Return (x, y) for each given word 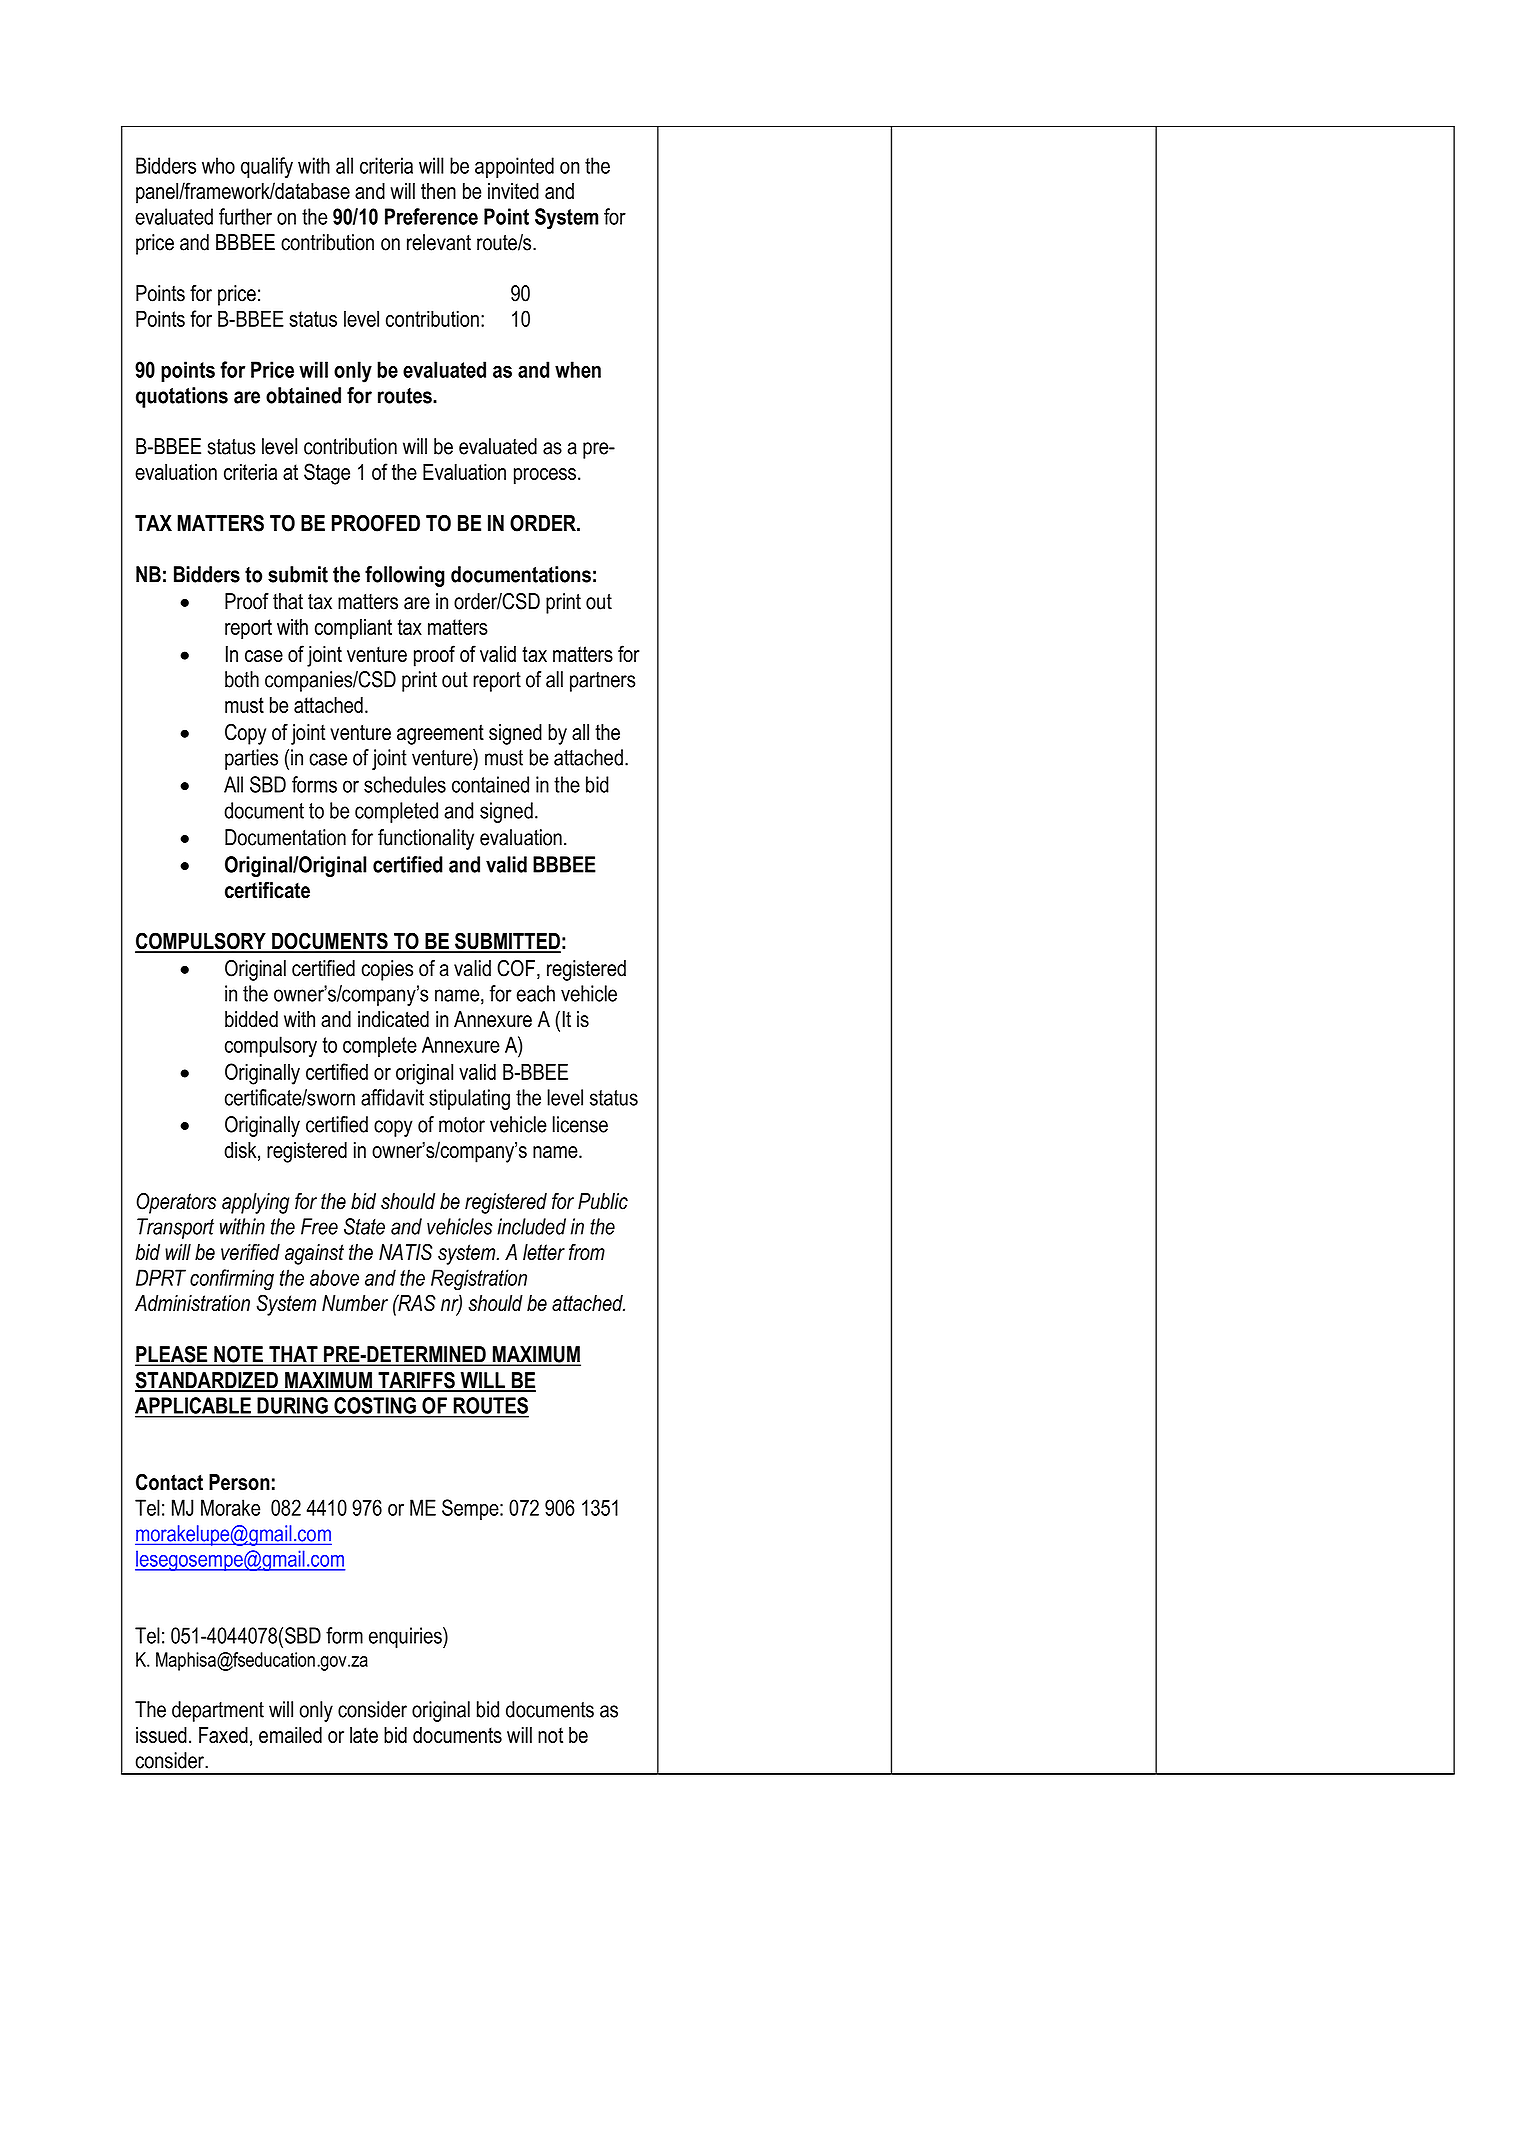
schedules (405, 784)
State (364, 1226)
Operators (176, 1203)
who (218, 165)
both (242, 679)
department (218, 1711)
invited (513, 191)
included (531, 1226)
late (364, 1735)
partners (602, 682)
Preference (431, 216)
